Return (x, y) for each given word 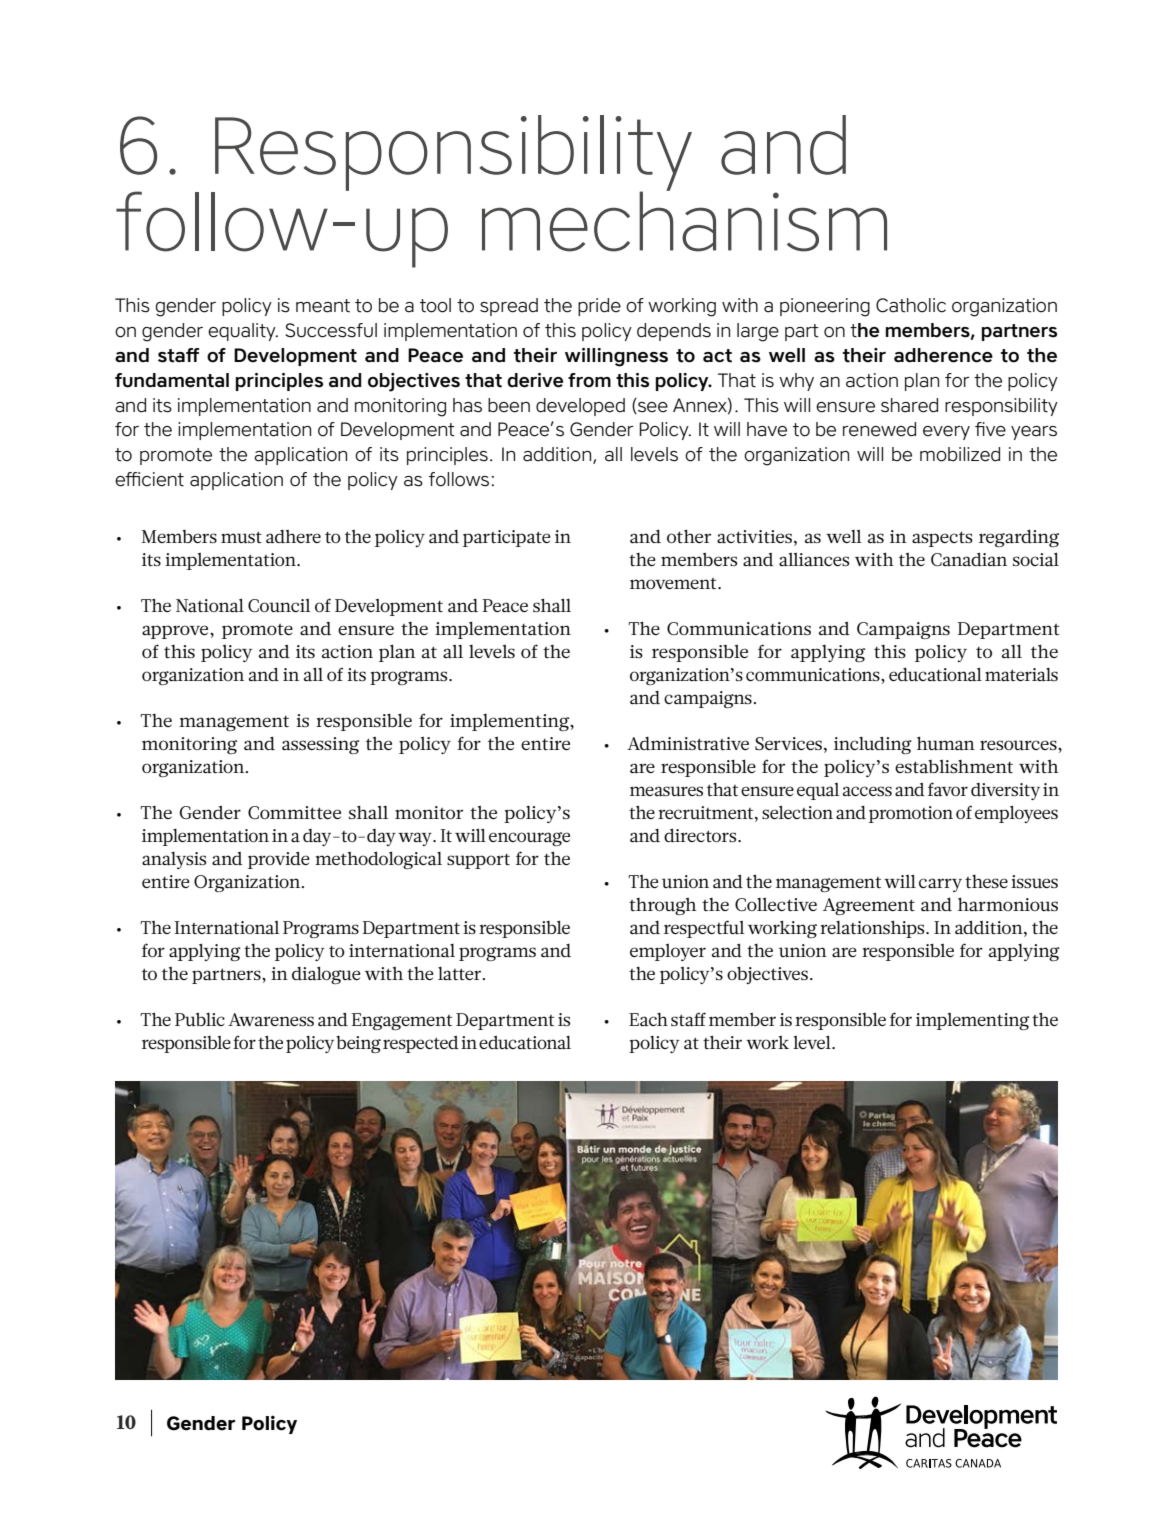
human (946, 743)
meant (323, 306)
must (241, 537)
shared (909, 405)
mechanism (684, 220)
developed (580, 407)
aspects (942, 539)
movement (674, 583)
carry (940, 885)
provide (279, 860)
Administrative (688, 743)
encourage (529, 839)
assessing (320, 745)
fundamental (172, 380)
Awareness (271, 1019)
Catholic (911, 305)
